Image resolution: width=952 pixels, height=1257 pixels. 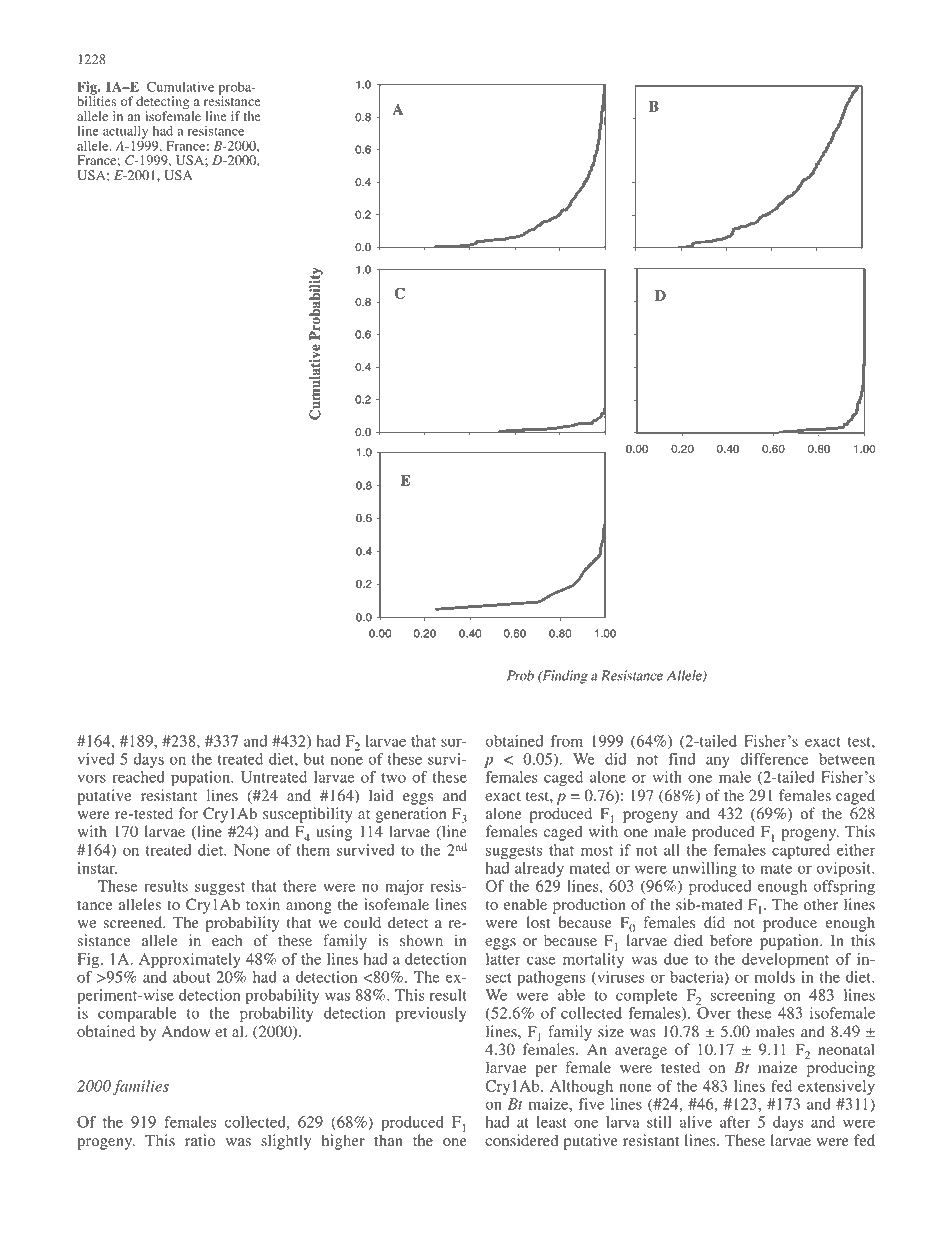 What do you see at coordinates (180, 86) in the screenshot?
I see `Cumulative` at bounding box center [180, 86].
